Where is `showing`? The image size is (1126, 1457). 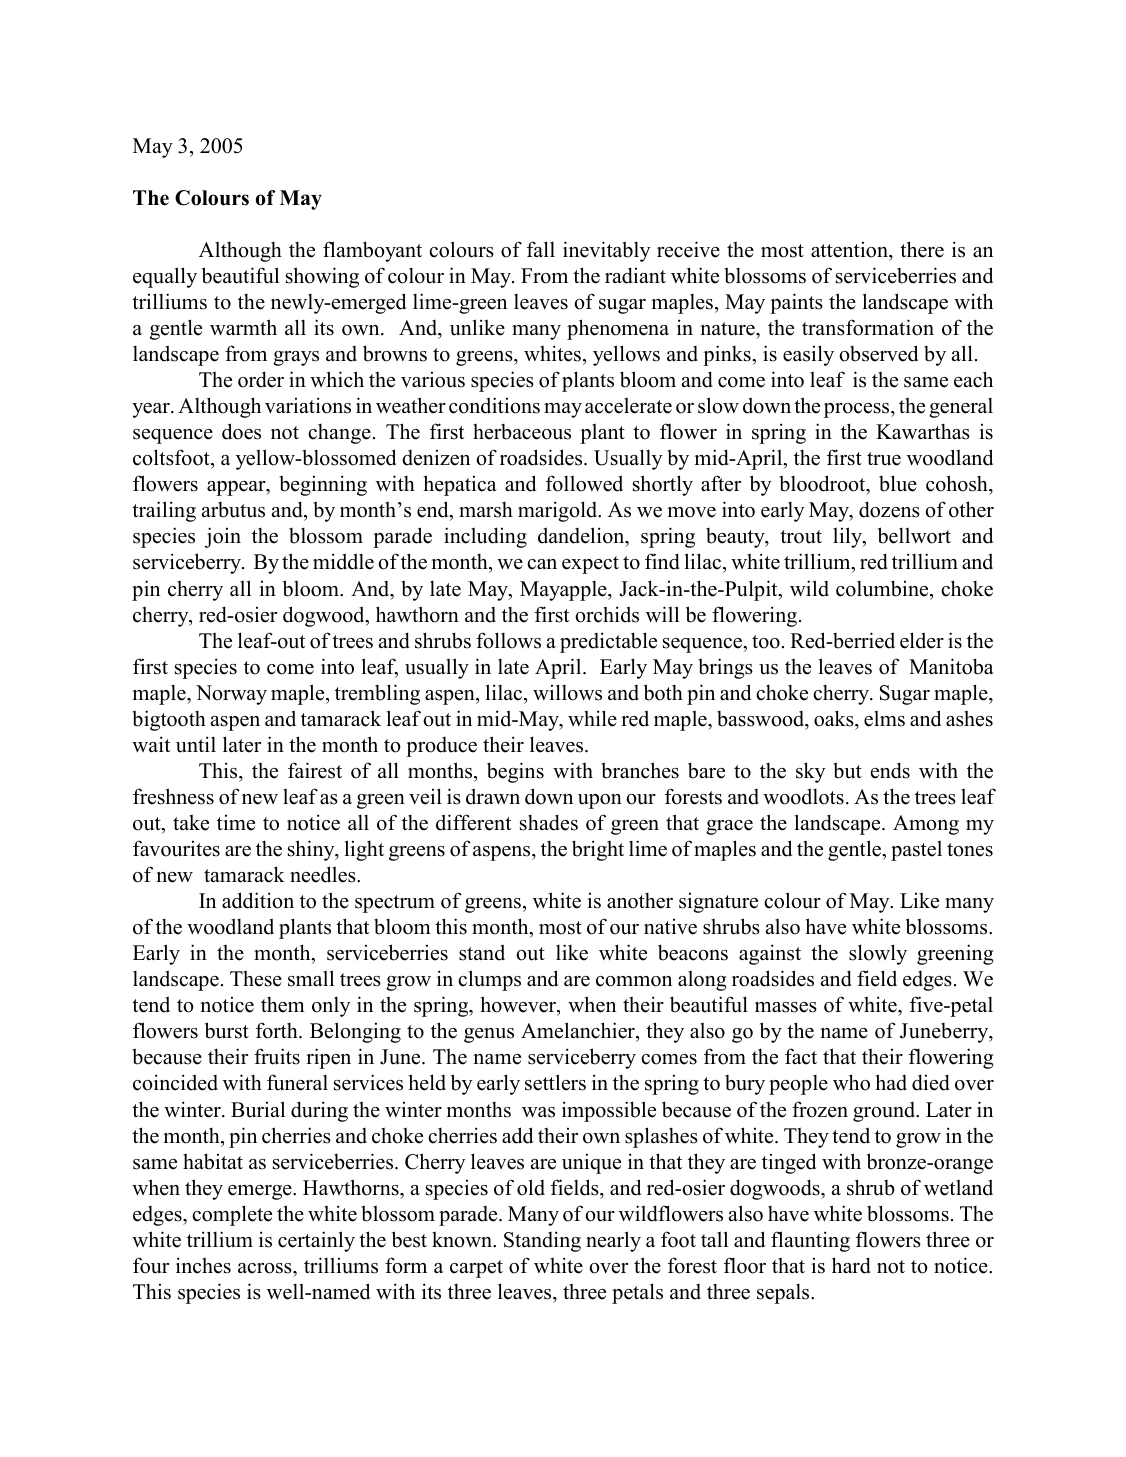
showing is located at coordinates (322, 277).
